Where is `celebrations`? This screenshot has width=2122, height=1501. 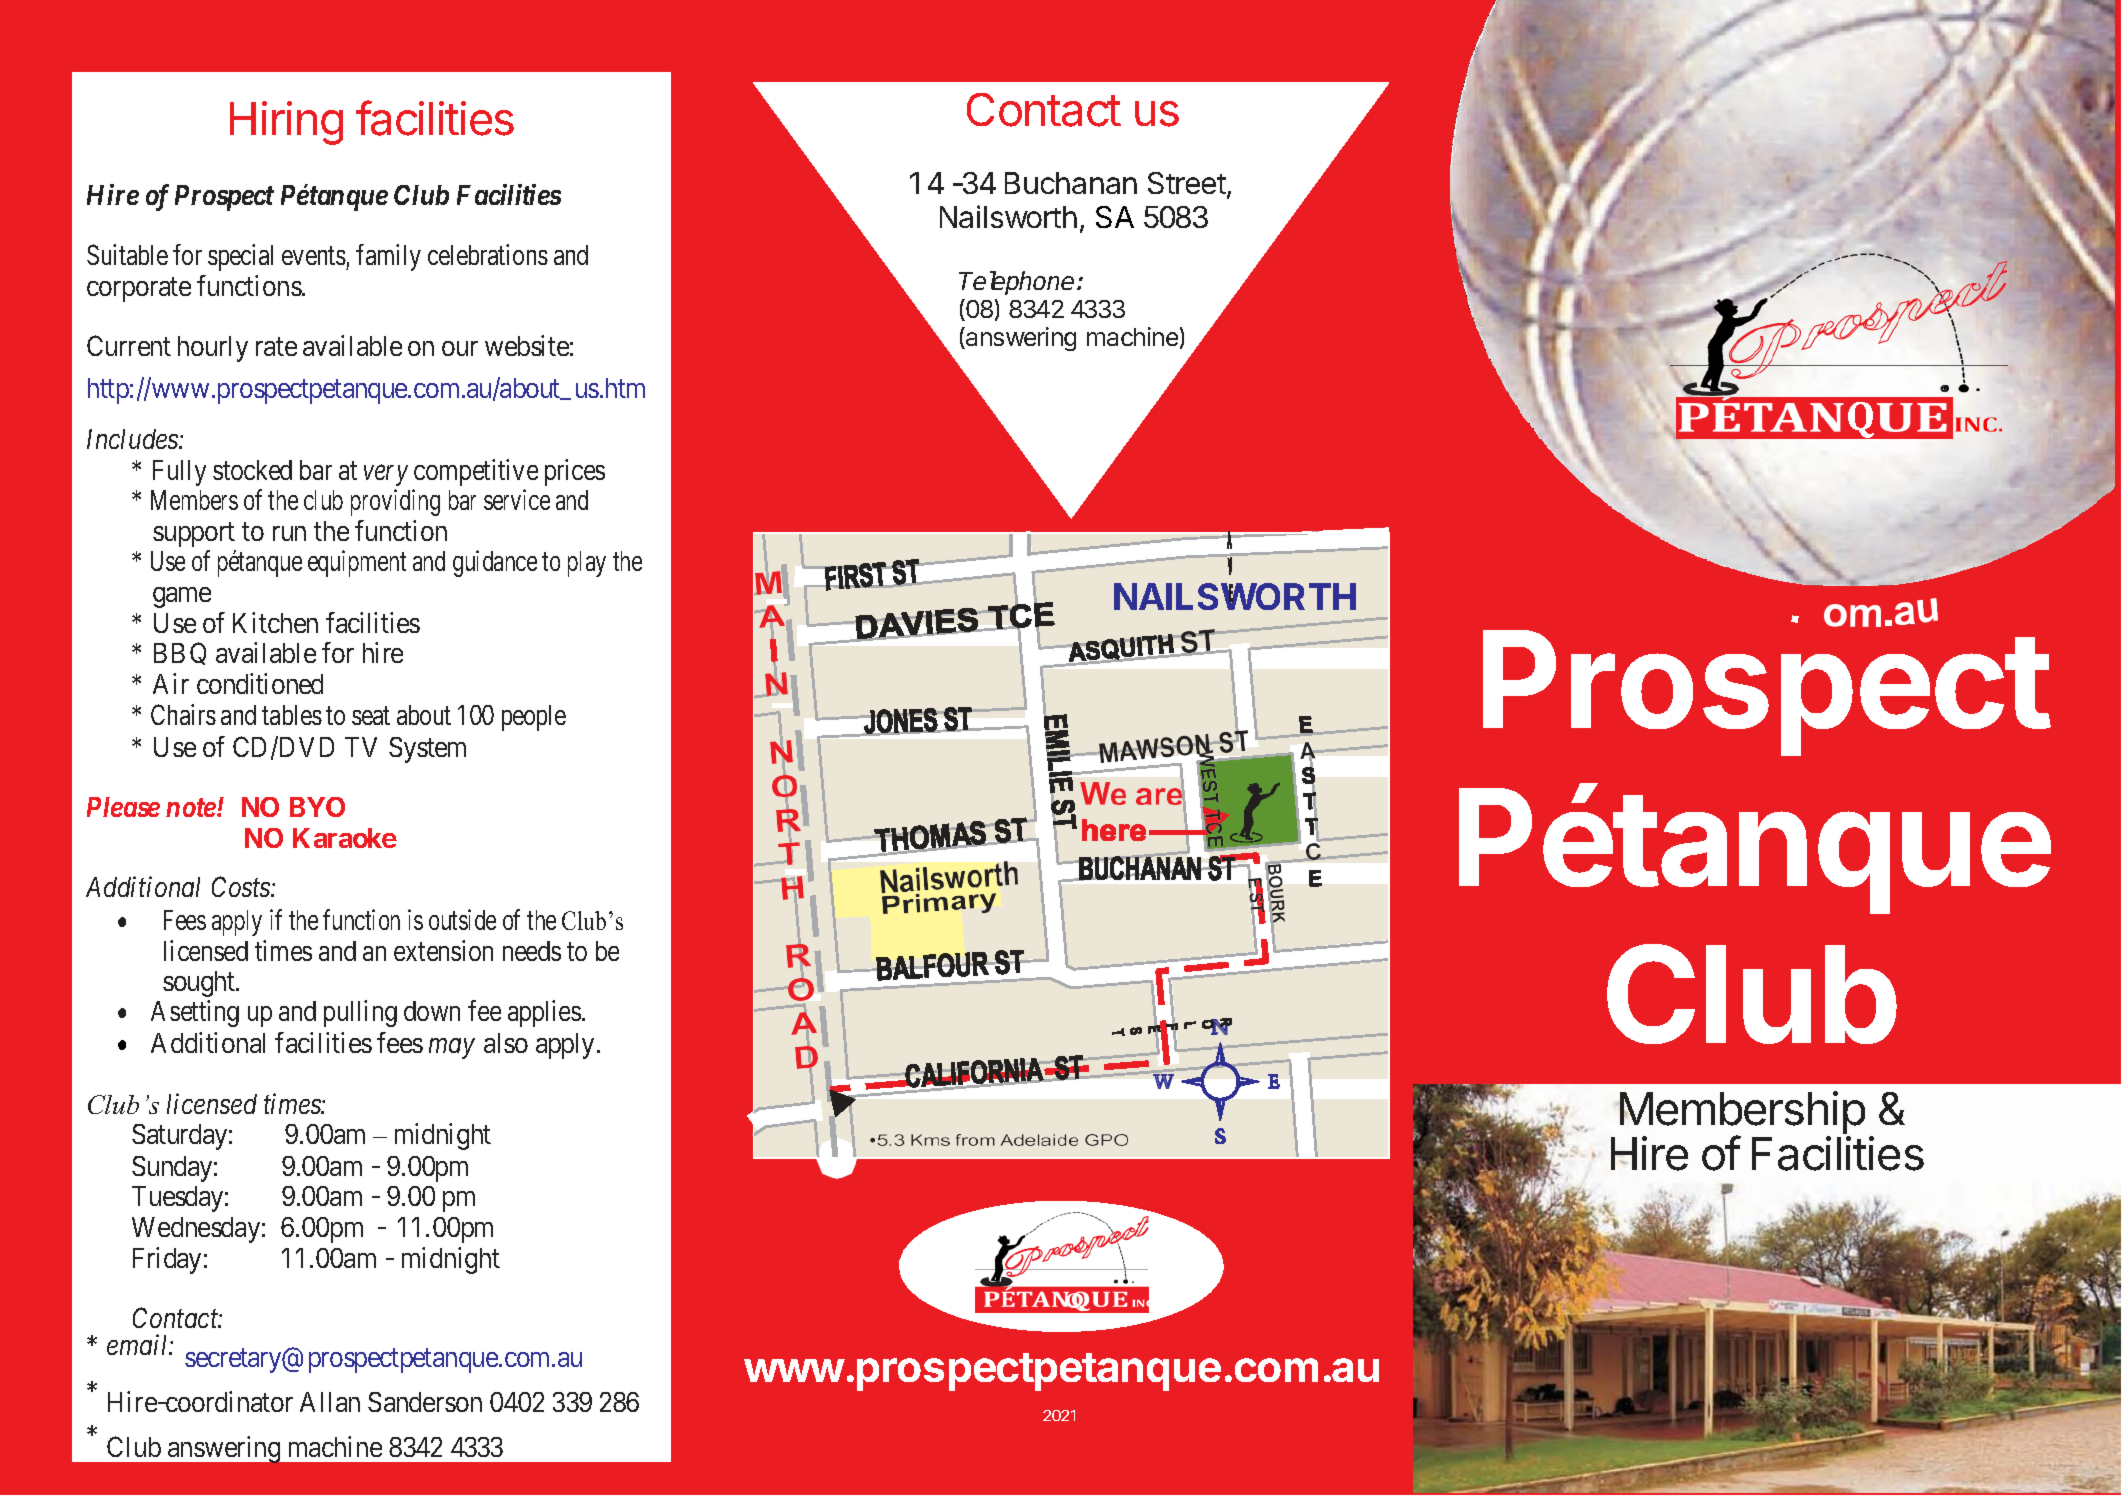
celebrations is located at coordinates (488, 255).
